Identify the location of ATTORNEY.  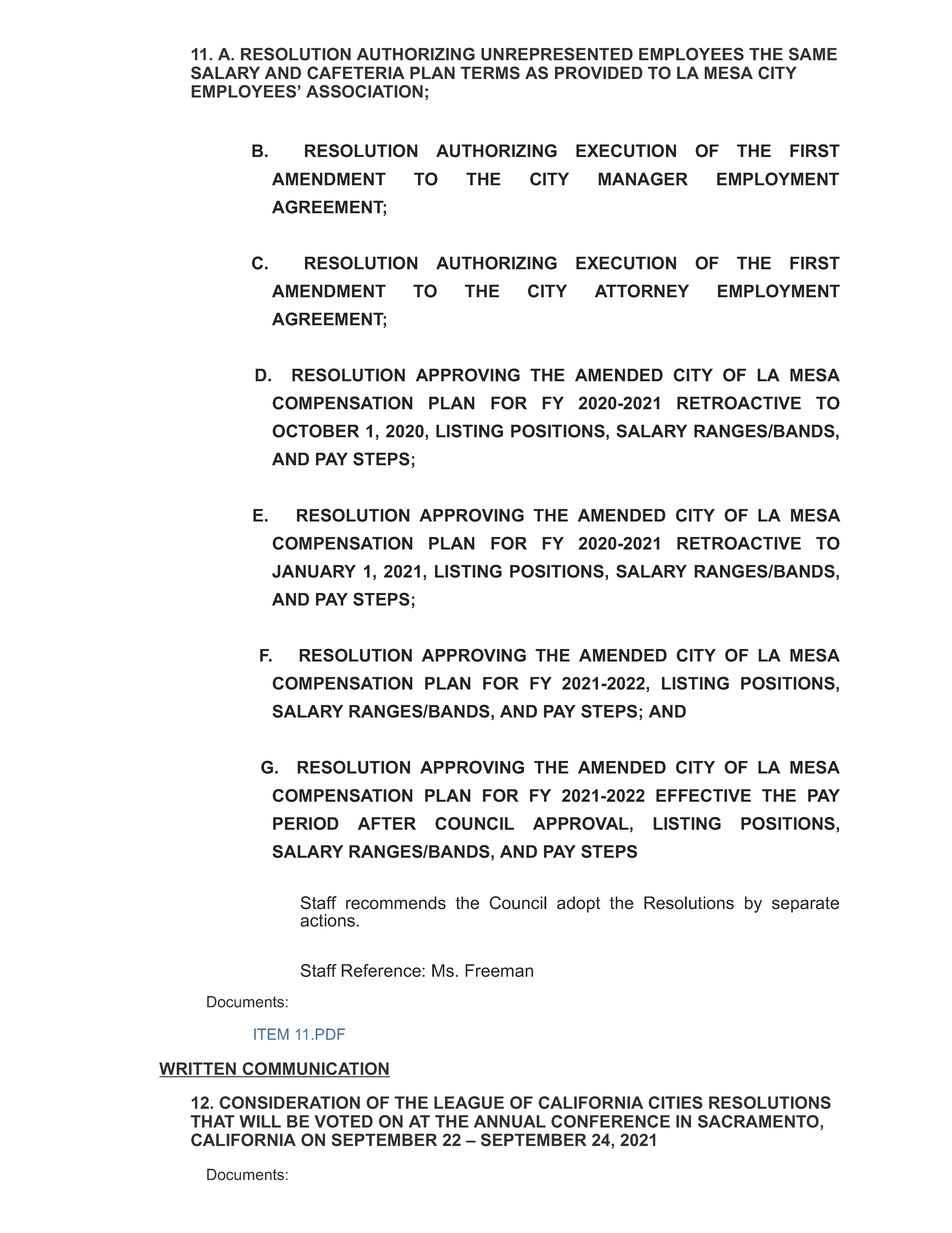
(642, 291).
